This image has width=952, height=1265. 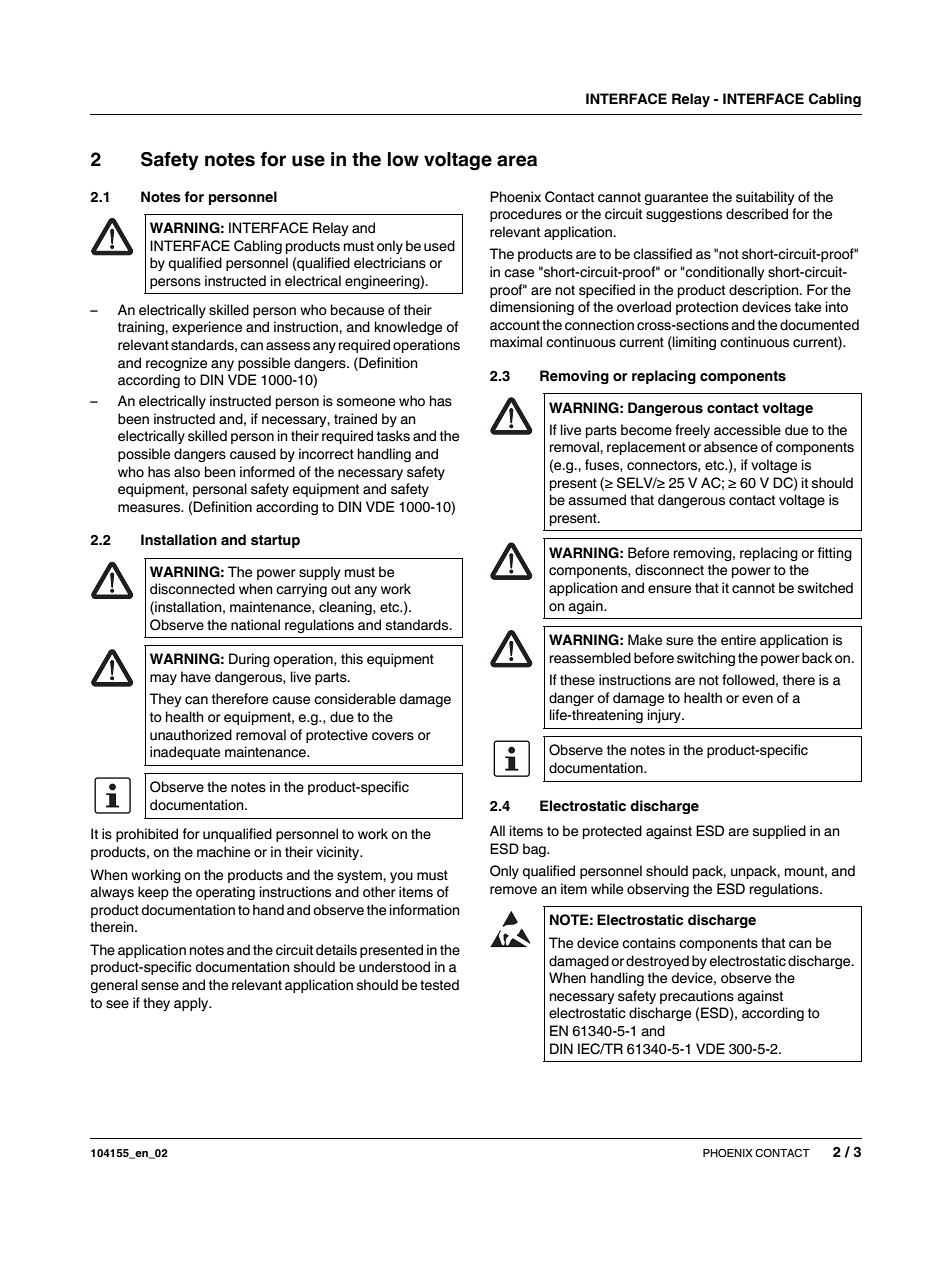 What do you see at coordinates (147, 835) in the image?
I see `prohibited` at bounding box center [147, 835].
